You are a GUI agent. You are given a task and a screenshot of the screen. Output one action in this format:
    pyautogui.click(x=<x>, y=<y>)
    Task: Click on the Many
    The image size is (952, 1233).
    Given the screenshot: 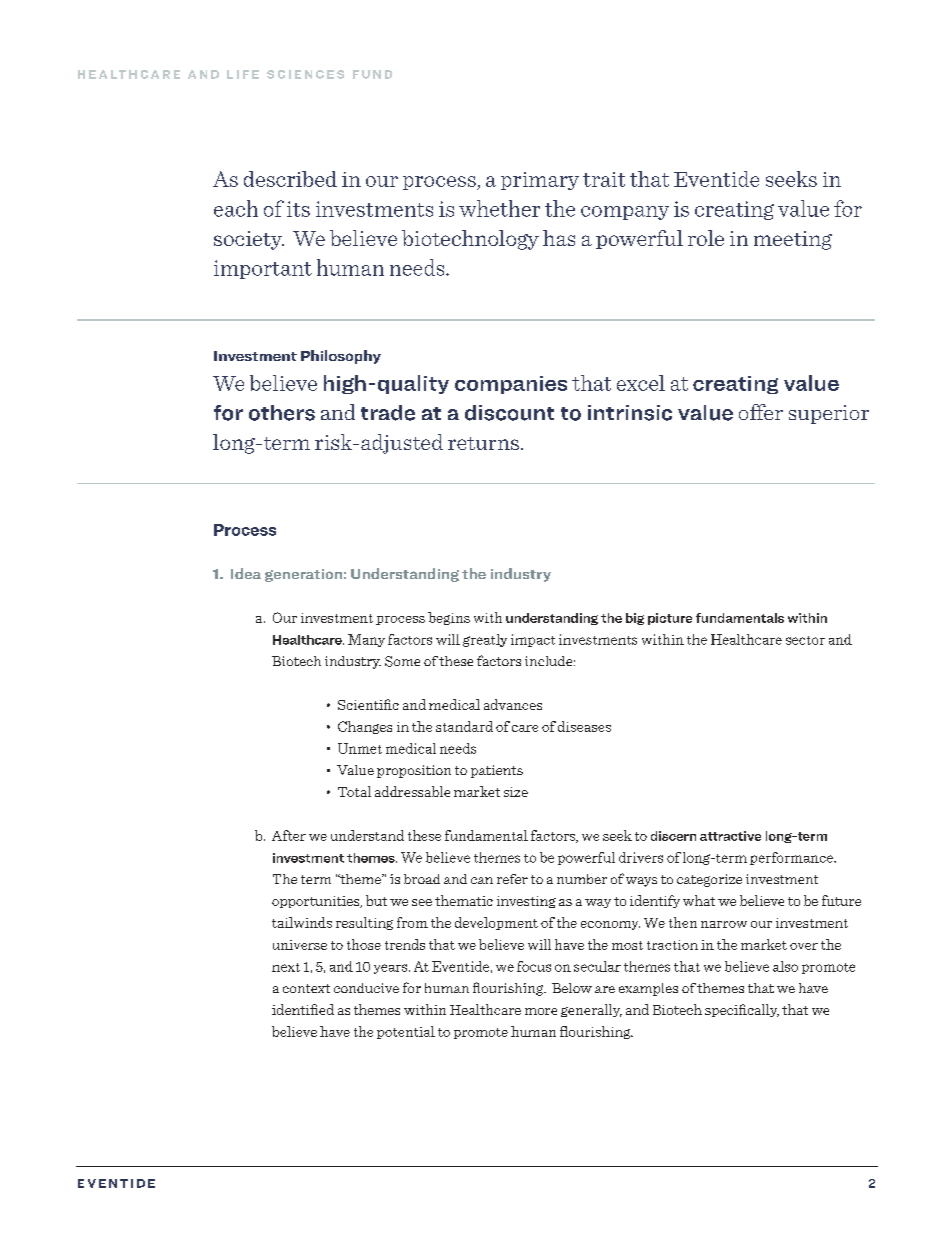 What is the action you would take?
    pyautogui.click(x=366, y=640)
